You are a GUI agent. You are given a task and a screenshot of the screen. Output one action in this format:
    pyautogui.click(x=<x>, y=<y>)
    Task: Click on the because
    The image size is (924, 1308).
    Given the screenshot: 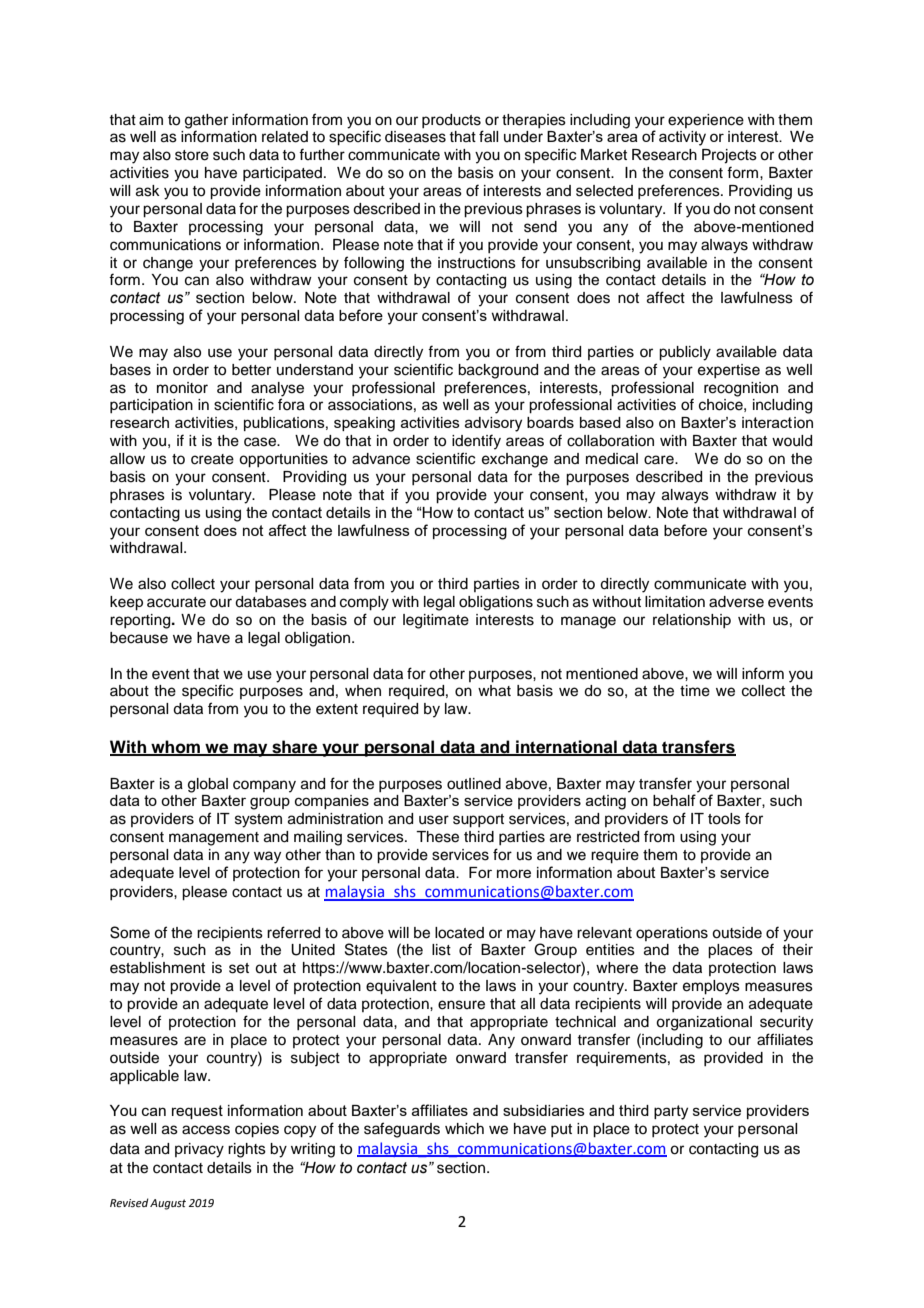 What is the action you would take?
    pyautogui.click(x=139, y=638)
